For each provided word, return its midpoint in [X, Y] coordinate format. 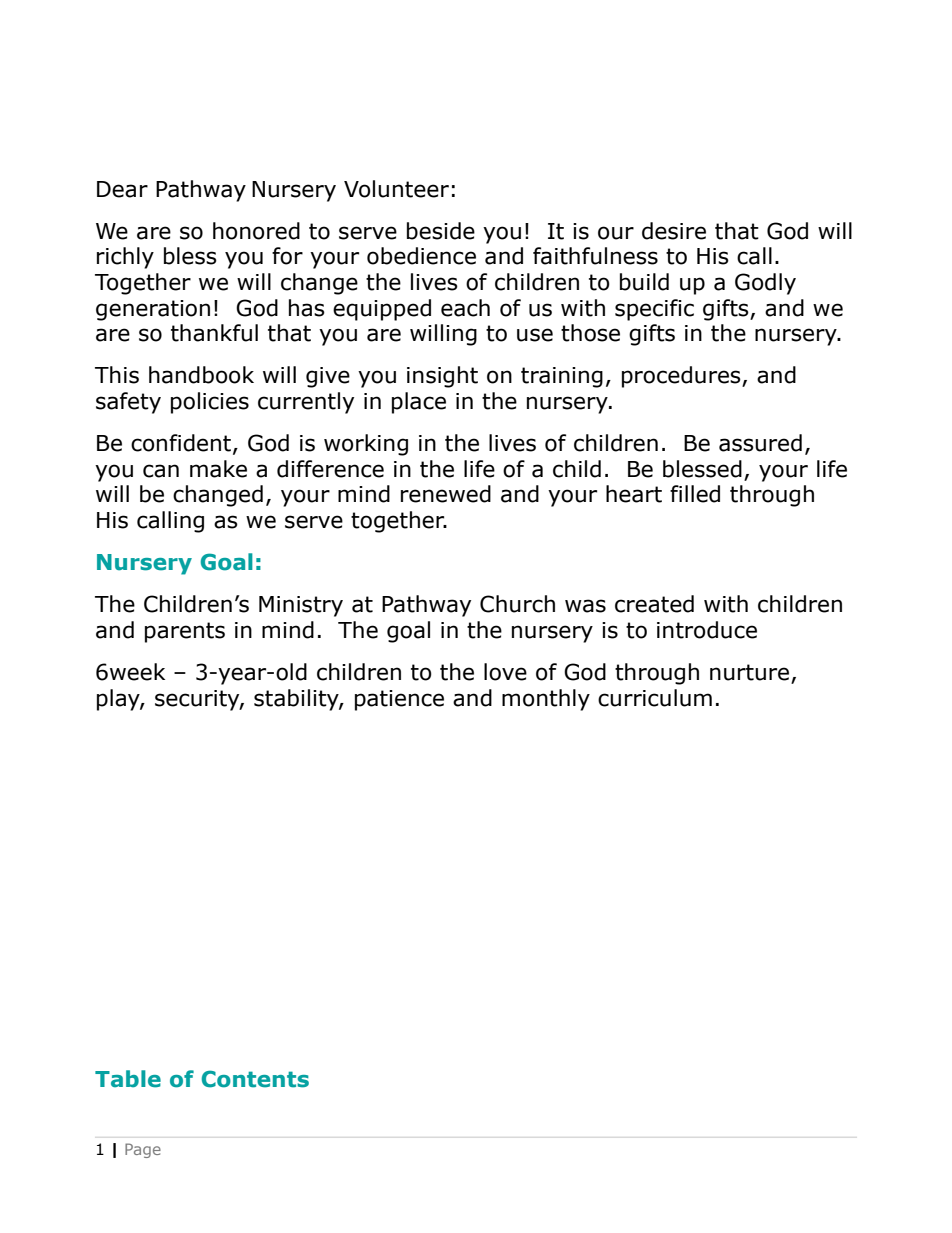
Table [128, 1079]
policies [210, 403]
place [419, 403]
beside [441, 231]
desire [674, 231]
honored [256, 231]
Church [517, 604]
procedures [682, 377]
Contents [255, 1079]
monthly [546, 700]
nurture [749, 672]
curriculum [655, 698]
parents [185, 632]
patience [399, 700]
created [654, 604]
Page [143, 1150]
